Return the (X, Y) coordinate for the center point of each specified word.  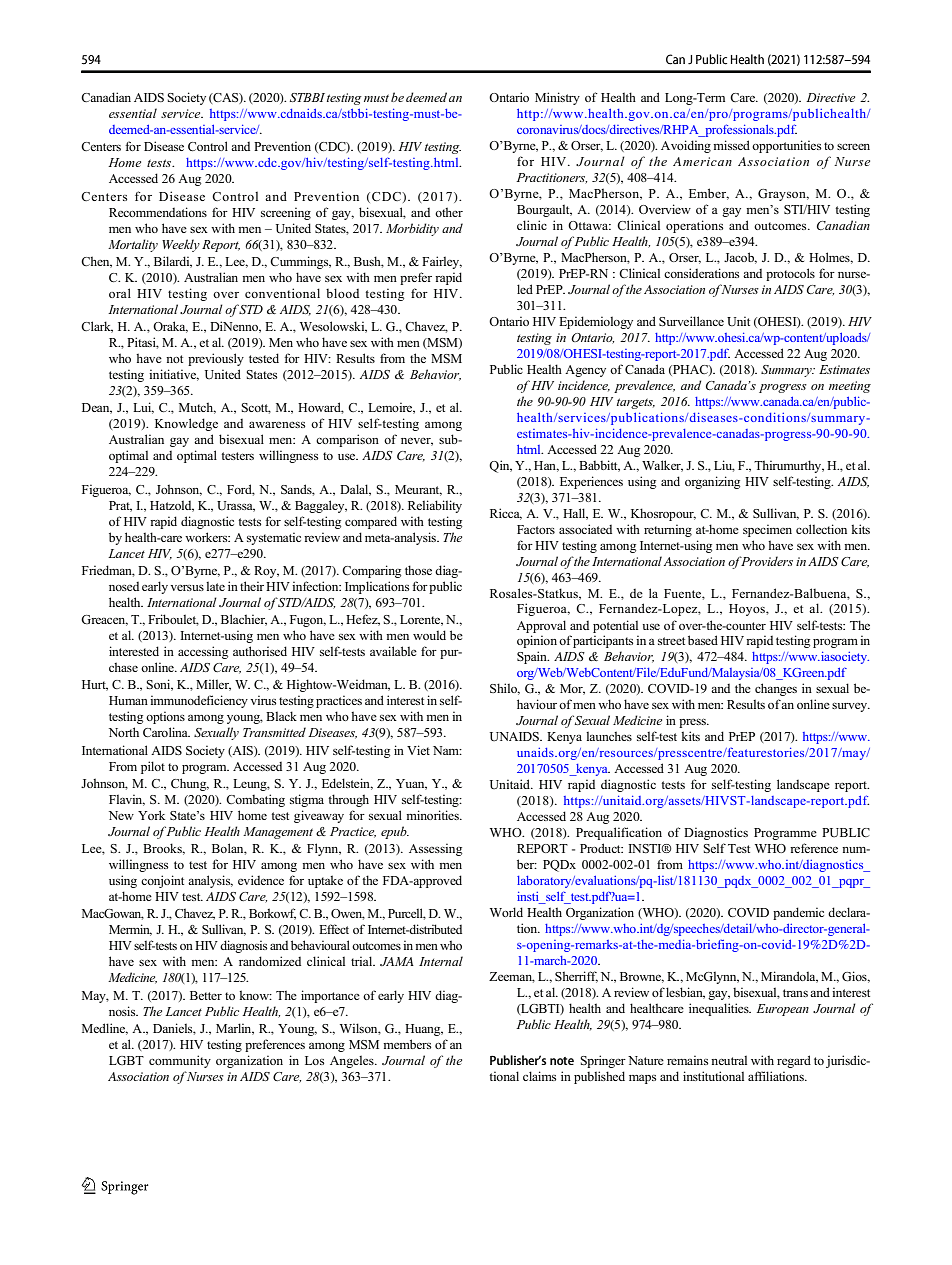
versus (187, 588)
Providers (766, 561)
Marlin (235, 1029)
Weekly (181, 245)
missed (731, 145)
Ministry (557, 98)
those (418, 570)
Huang (424, 1030)
